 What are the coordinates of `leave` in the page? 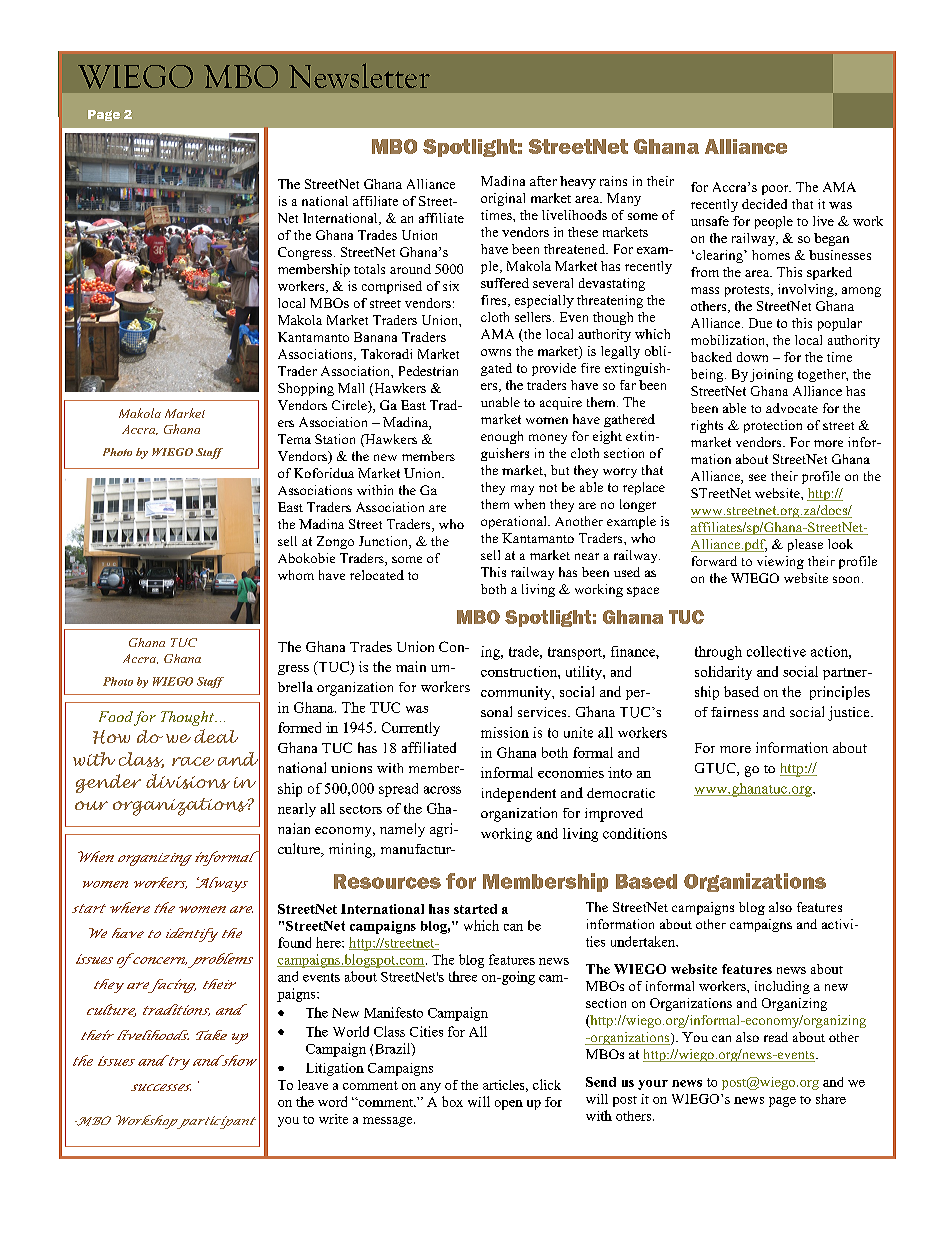 It's located at (313, 1085).
